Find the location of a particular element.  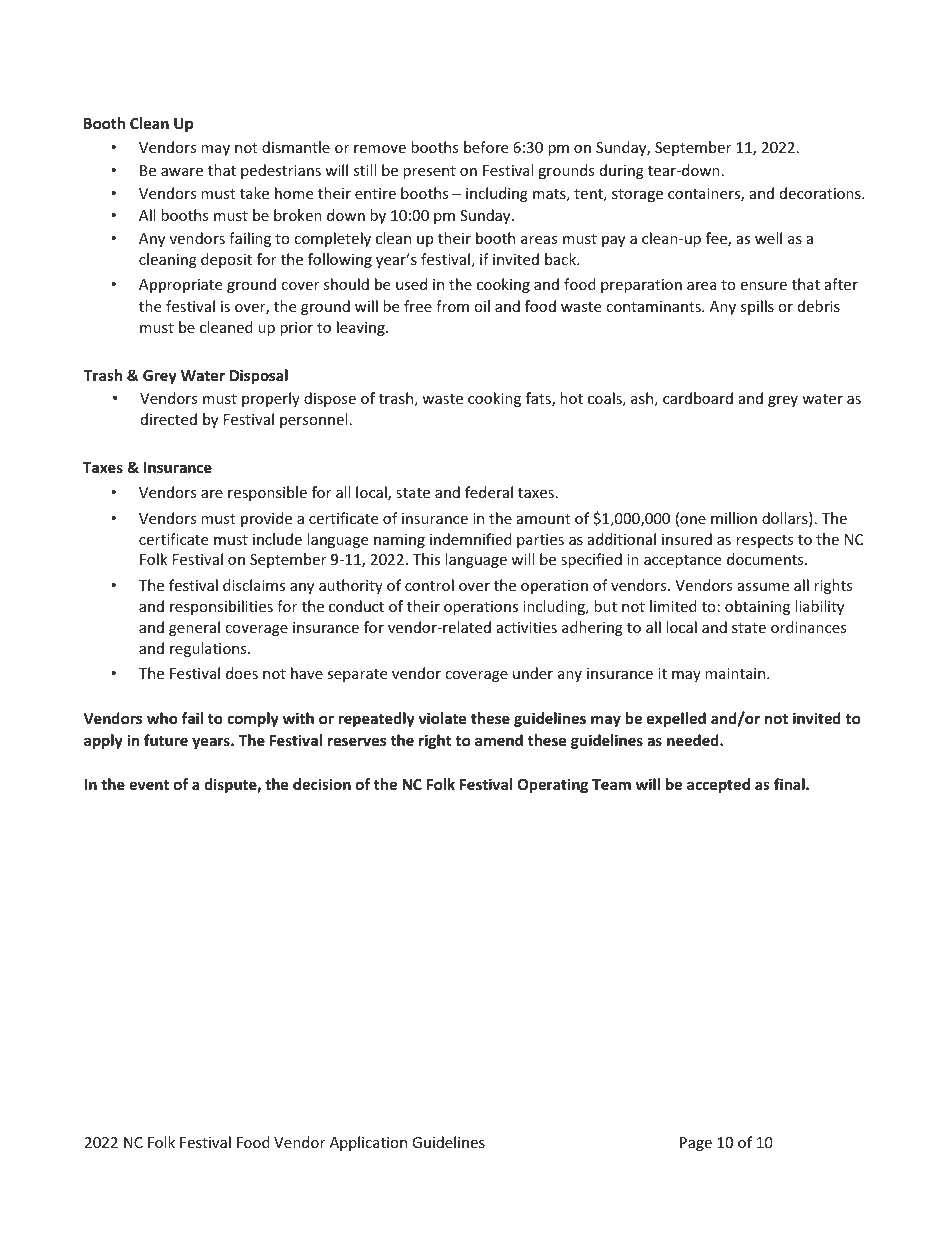

regulations is located at coordinates (209, 649).
